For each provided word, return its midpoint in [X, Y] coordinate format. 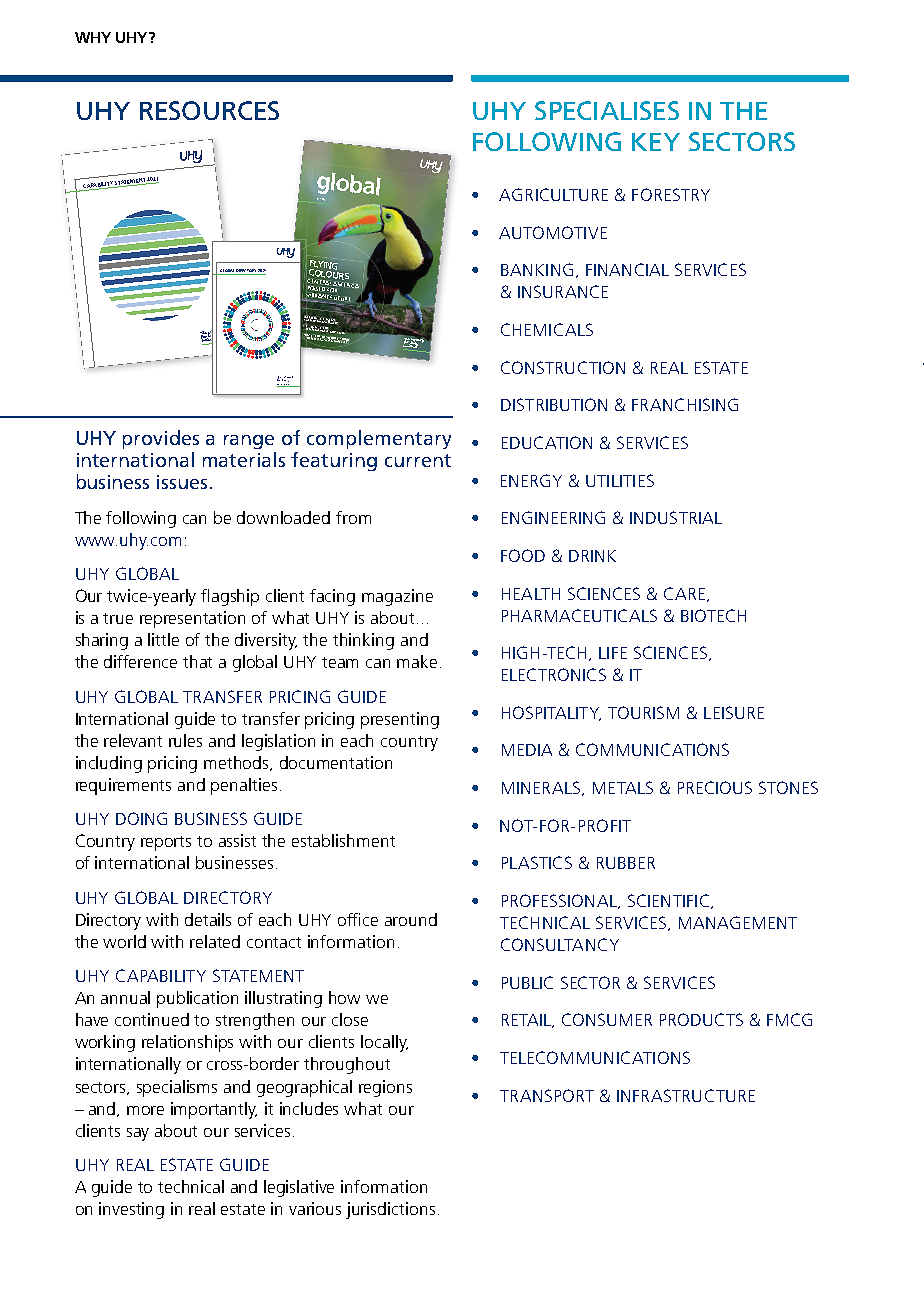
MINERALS [542, 788]
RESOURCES [209, 110]
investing [131, 1210]
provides [161, 439]
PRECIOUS [715, 787]
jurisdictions [390, 1210]
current [418, 460]
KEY [656, 142]
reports [166, 843]
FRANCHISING [685, 404]
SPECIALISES [607, 110]
